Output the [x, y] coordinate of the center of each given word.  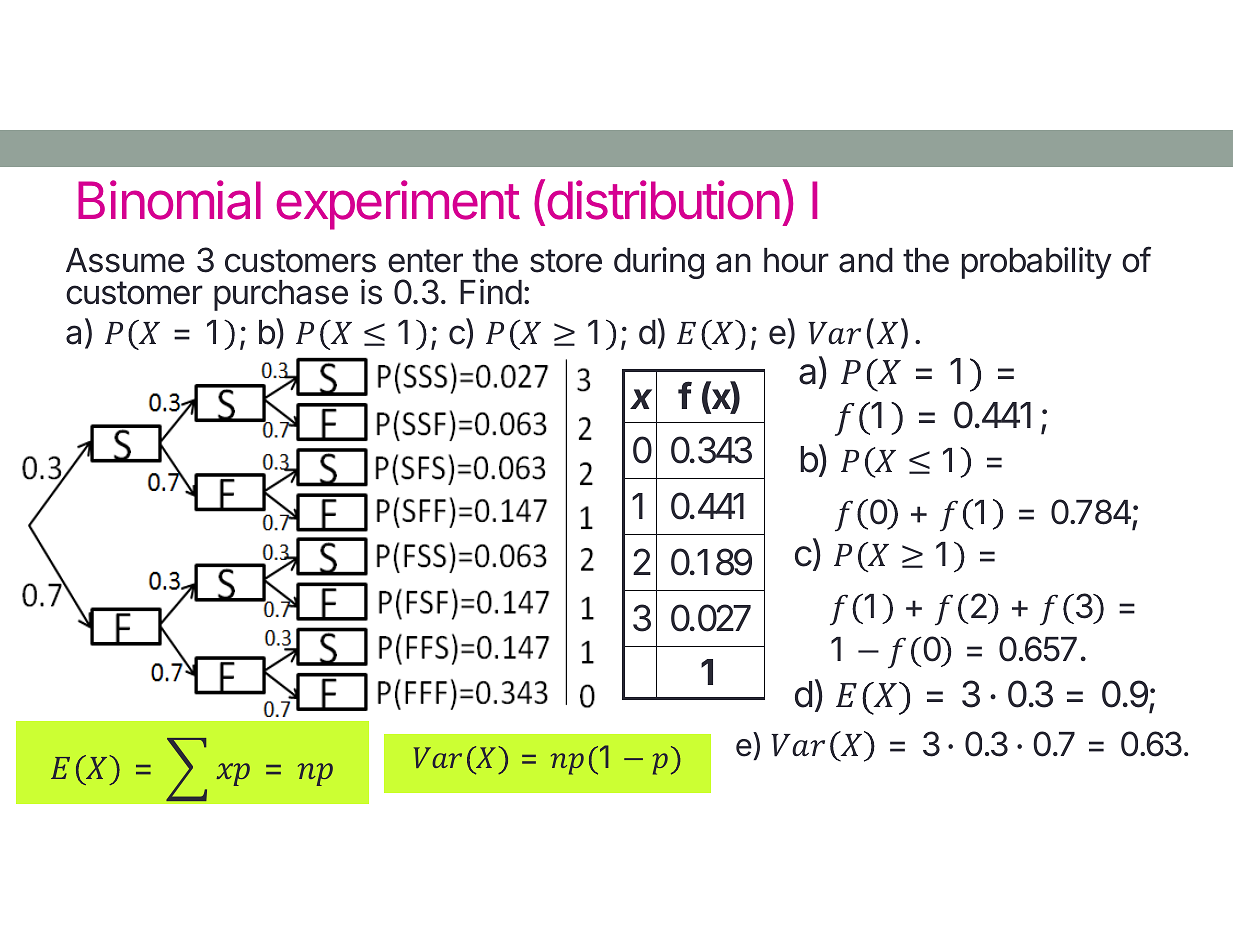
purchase [281, 295]
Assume [125, 260]
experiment [398, 205]
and [866, 260]
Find [491, 292]
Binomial [169, 200]
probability [1037, 263]
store [566, 261]
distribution [664, 200]
